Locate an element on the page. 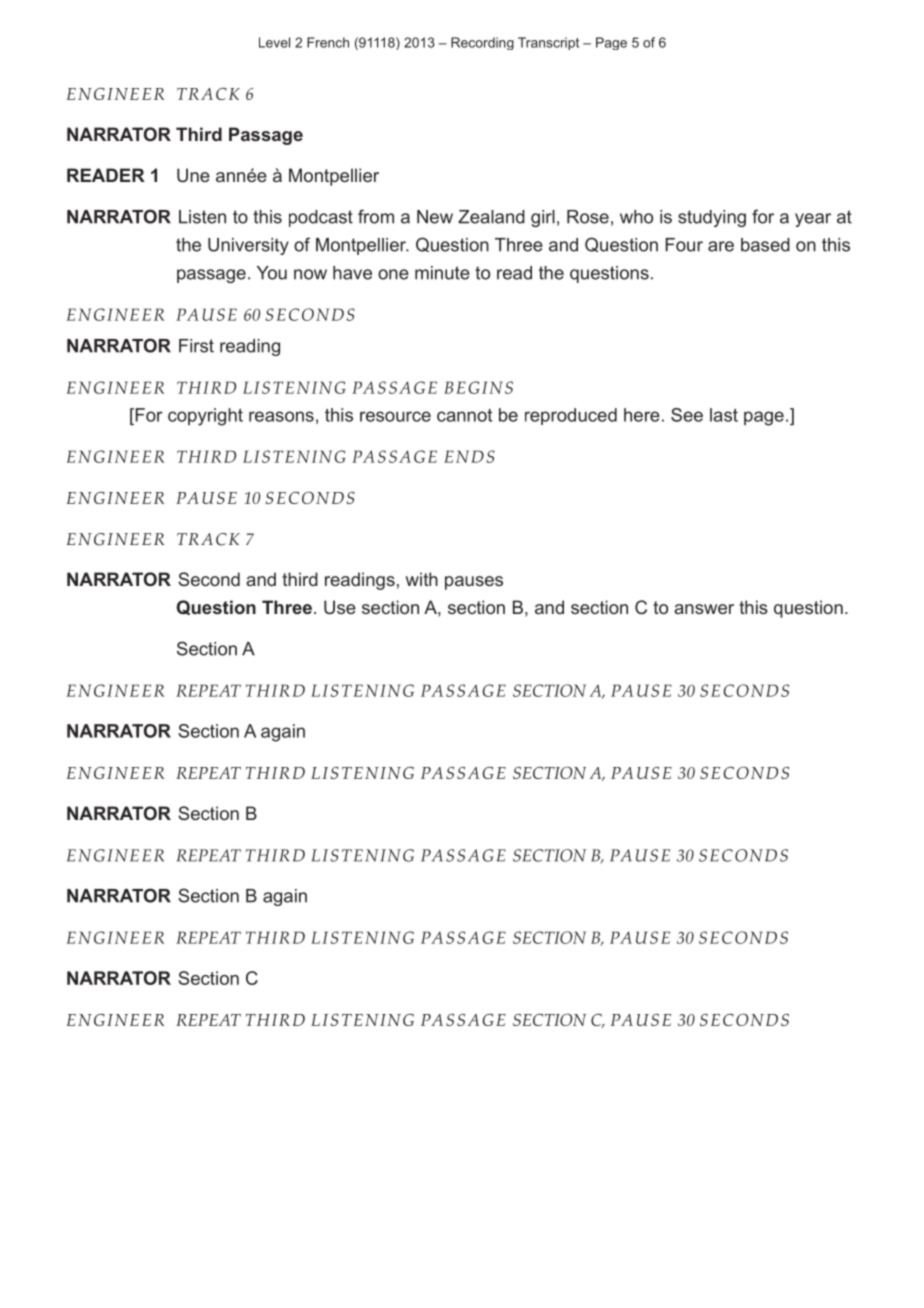 The height and width of the page is (1308, 924). Zealand is located at coordinates (491, 217).
